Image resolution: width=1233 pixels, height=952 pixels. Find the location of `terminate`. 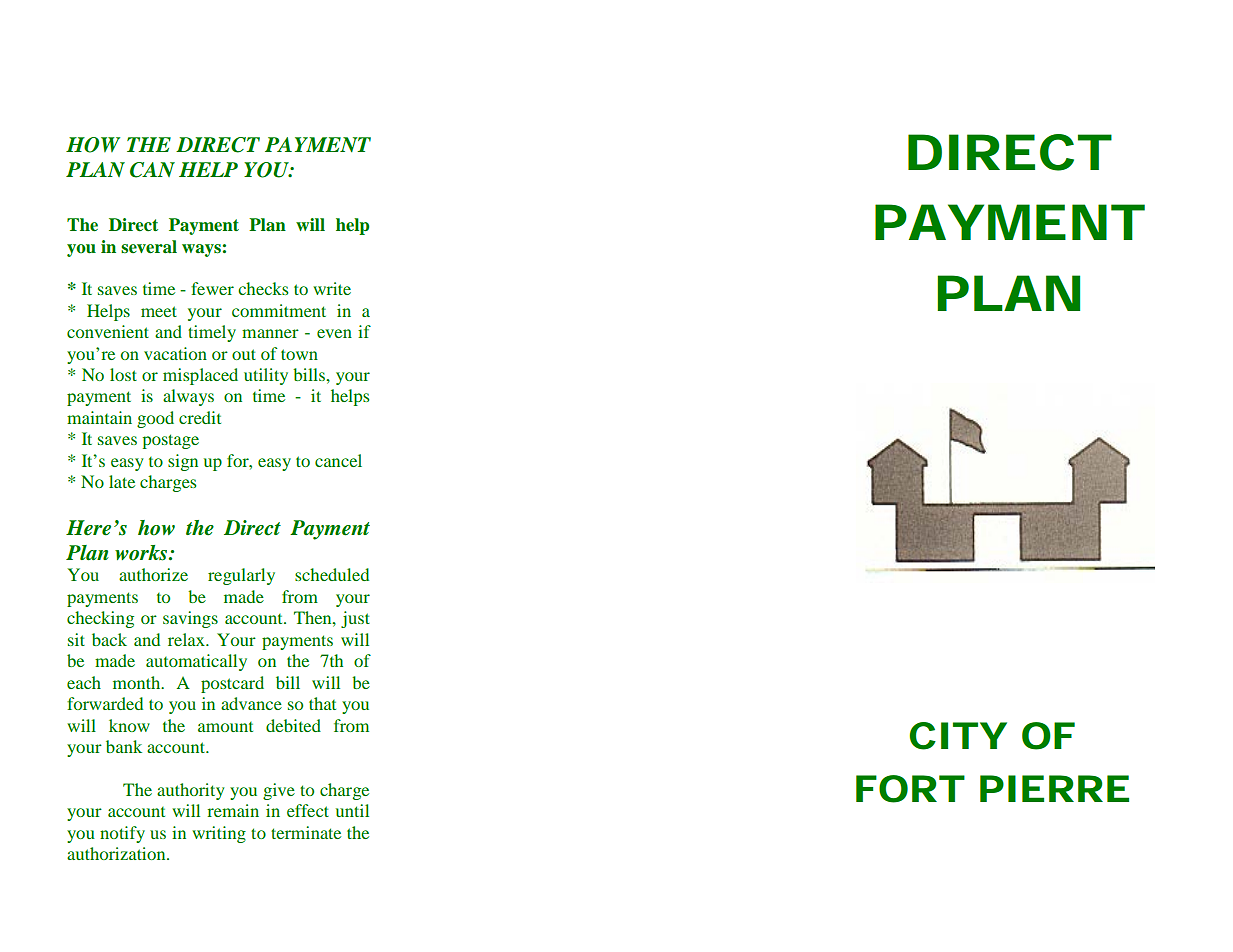

terminate is located at coordinates (306, 832).
